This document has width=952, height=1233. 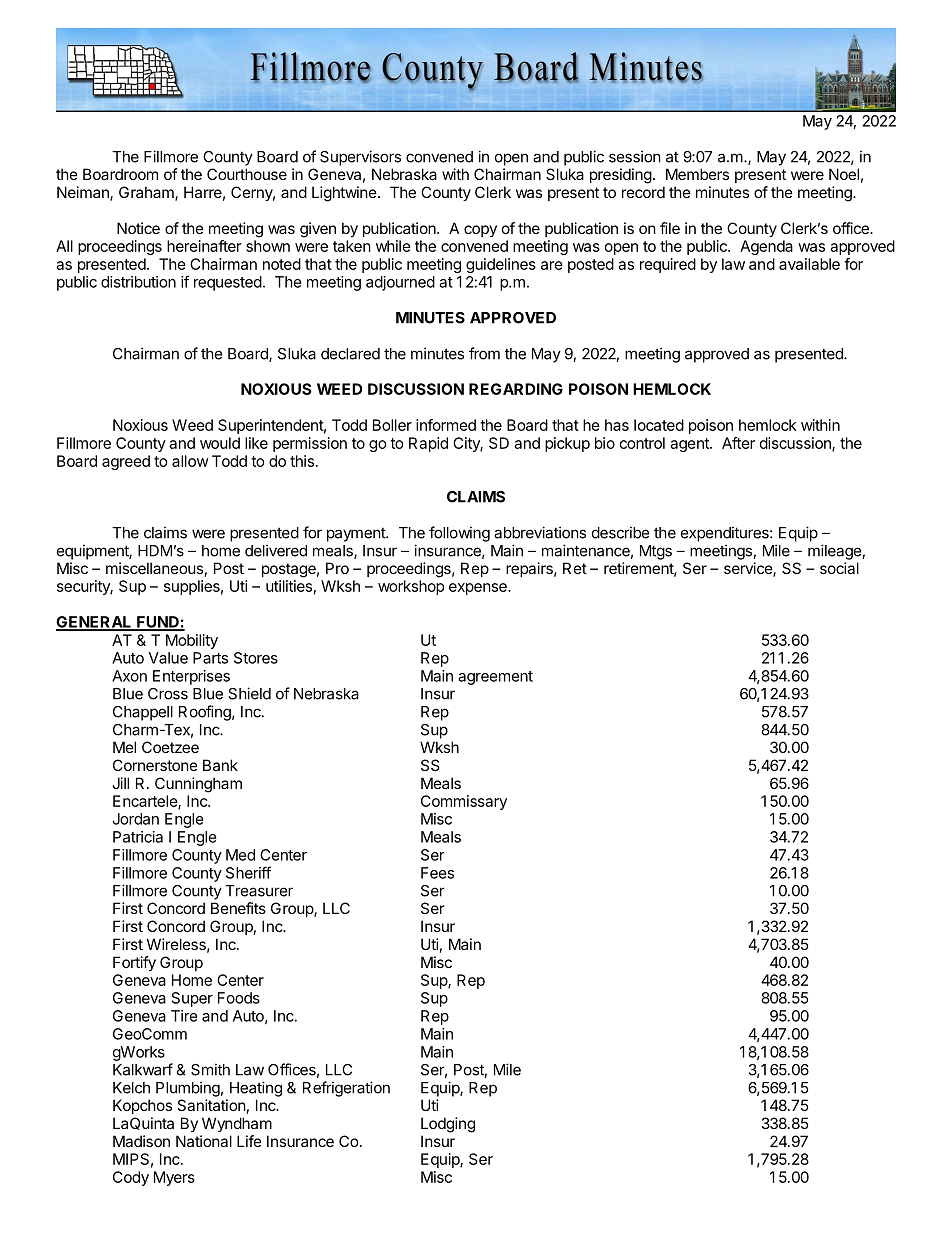 I want to click on copy, so click(x=480, y=231).
